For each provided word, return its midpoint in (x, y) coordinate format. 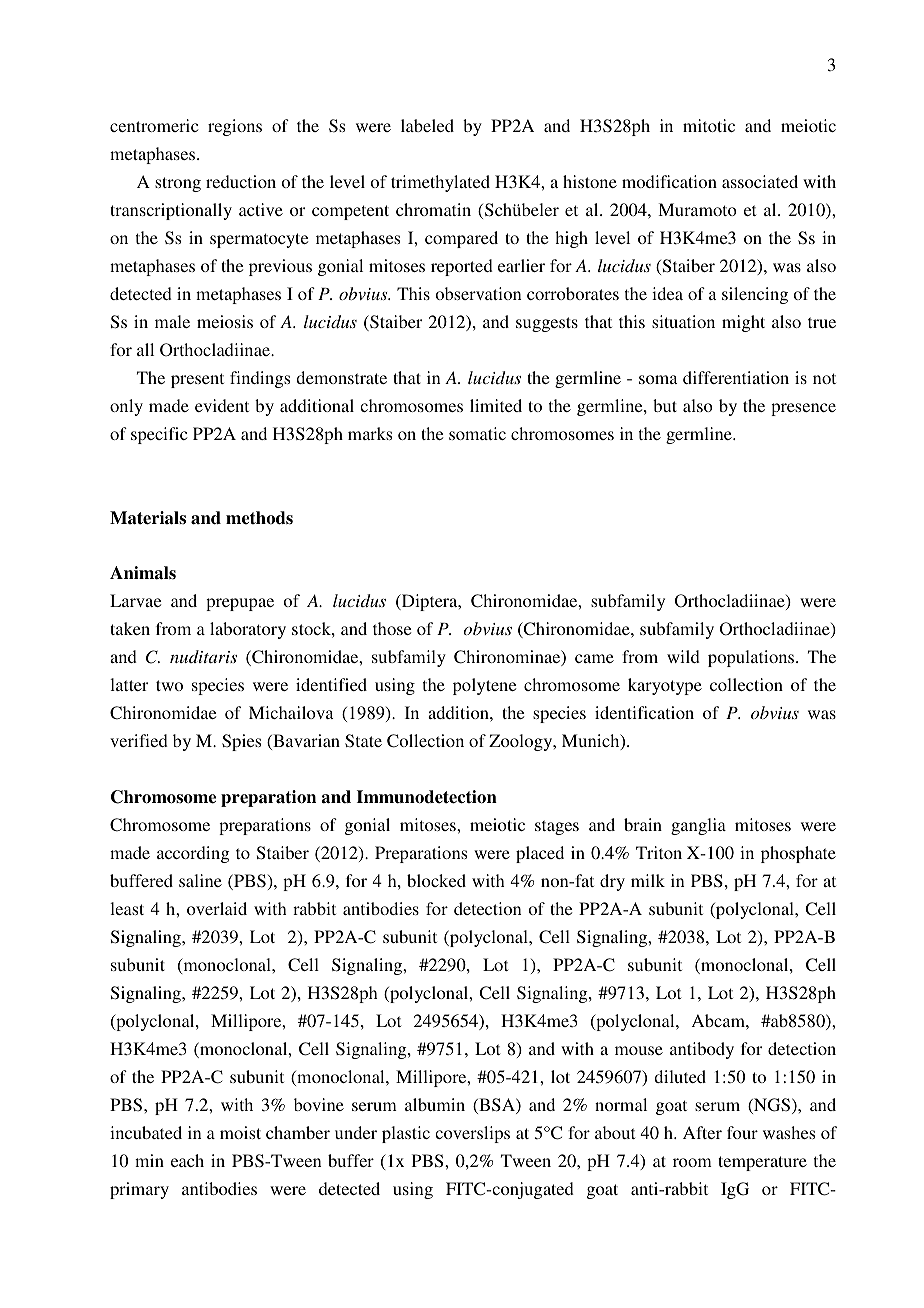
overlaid (217, 908)
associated (760, 181)
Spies (241, 742)
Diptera (429, 602)
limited (496, 405)
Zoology (522, 742)
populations (752, 658)
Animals (143, 573)
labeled (427, 125)
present (197, 380)
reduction (241, 181)
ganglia (698, 826)
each (187, 1160)
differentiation (736, 377)
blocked (436, 880)
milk (648, 880)
